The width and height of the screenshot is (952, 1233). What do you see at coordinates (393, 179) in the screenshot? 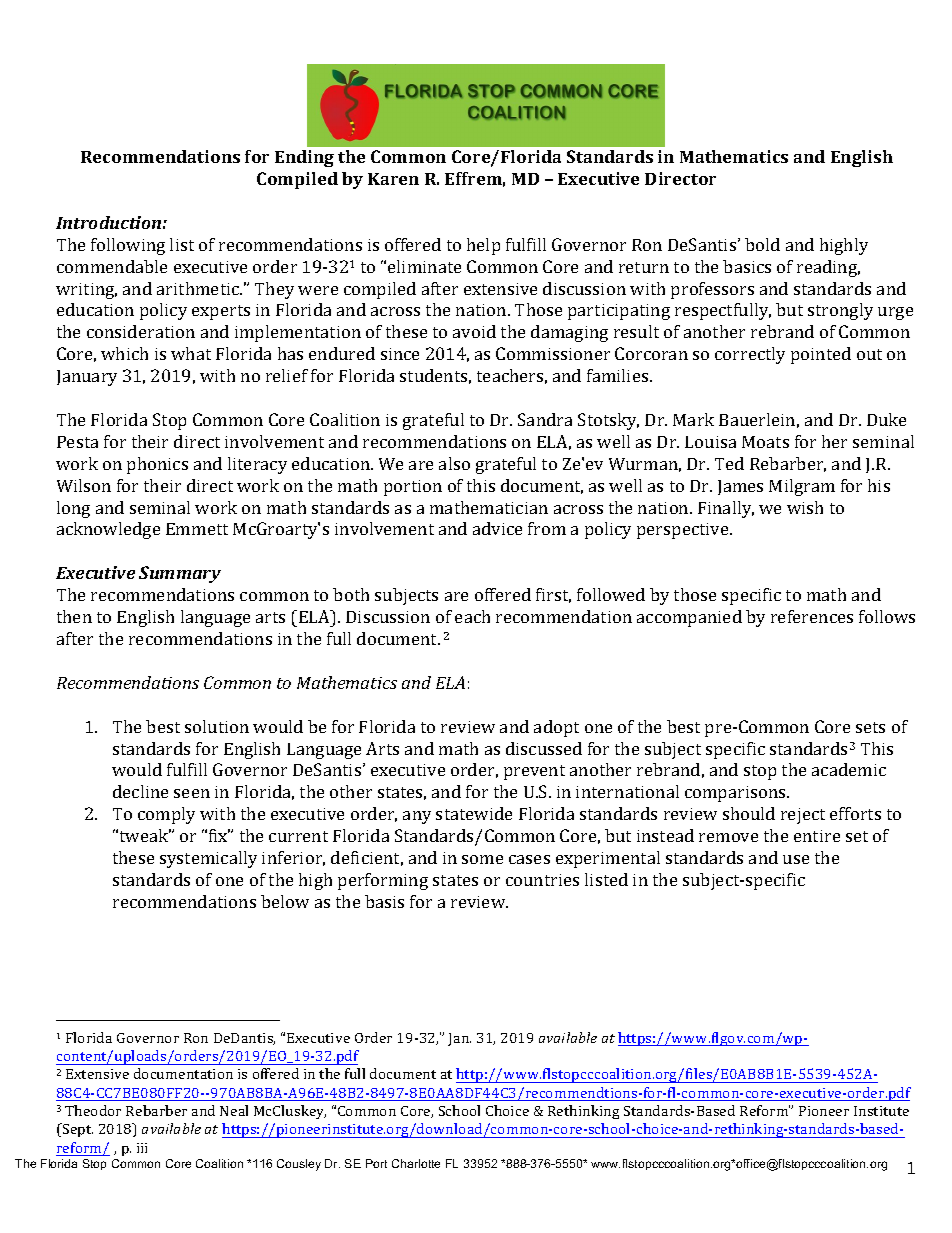
I see `Karen` at bounding box center [393, 179].
